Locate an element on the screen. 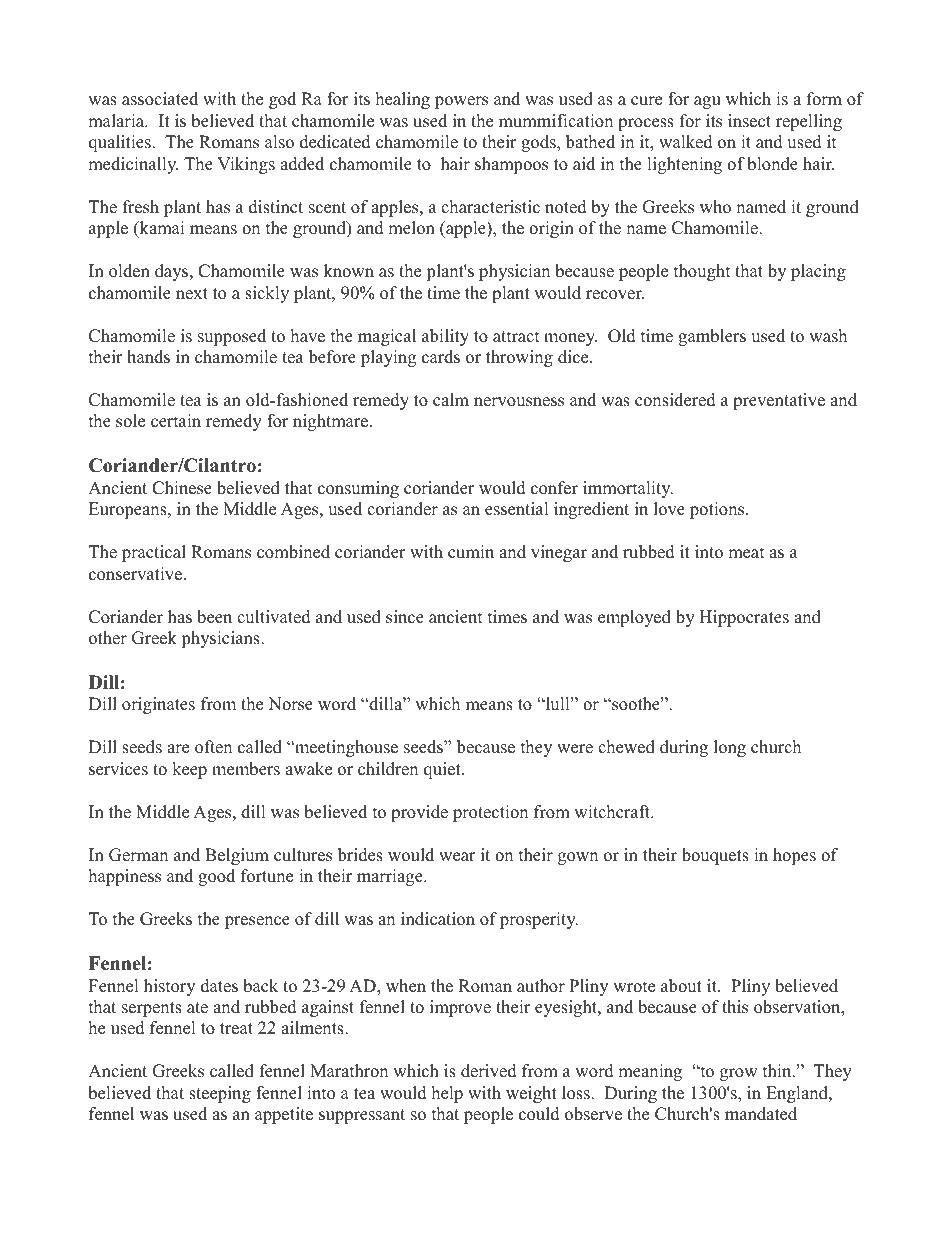 The width and height of the screenshot is (952, 1233). quiet is located at coordinates (443, 770).
